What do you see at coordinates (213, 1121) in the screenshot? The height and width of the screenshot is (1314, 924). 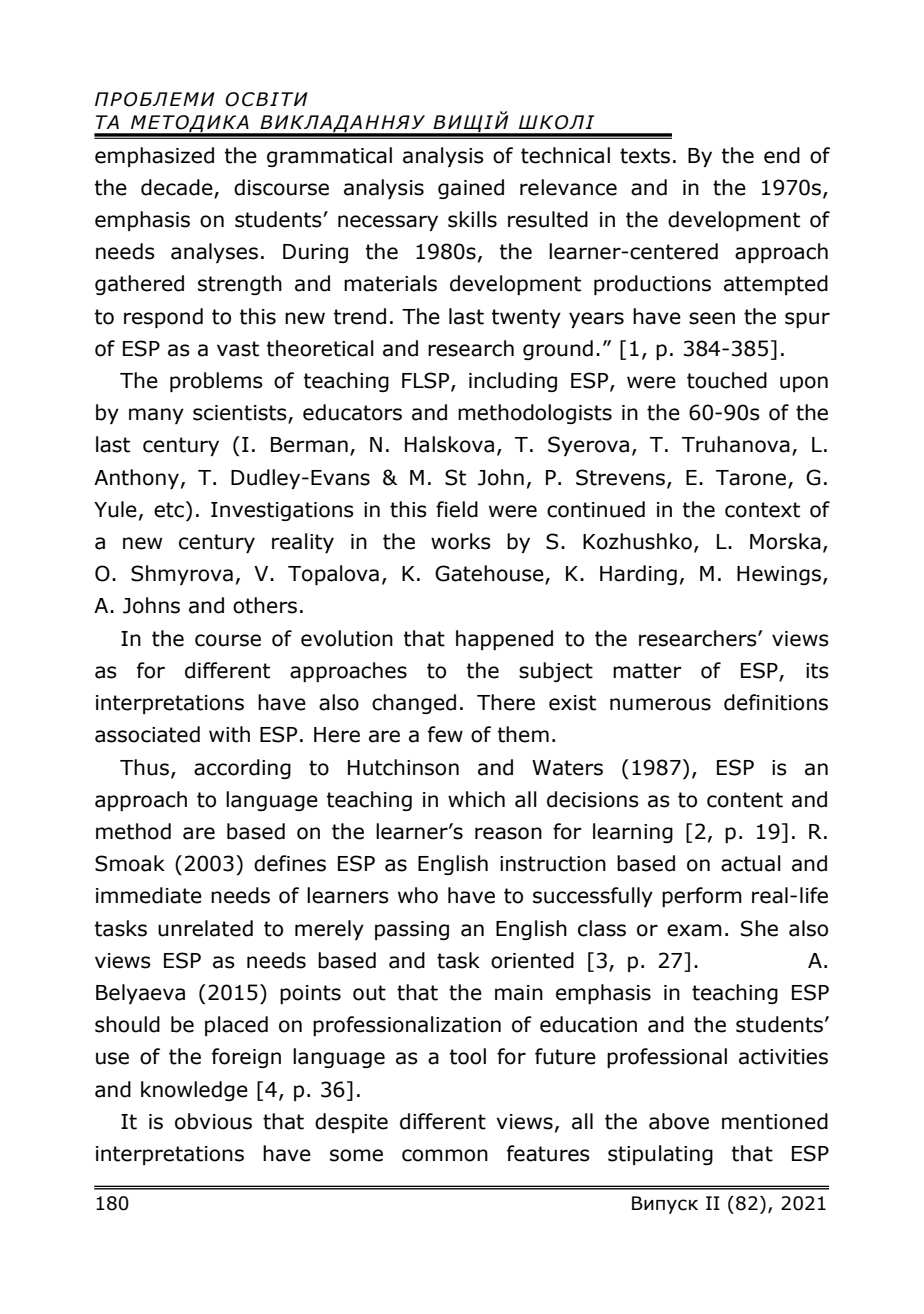 I see `obvious` at bounding box center [213, 1121].
